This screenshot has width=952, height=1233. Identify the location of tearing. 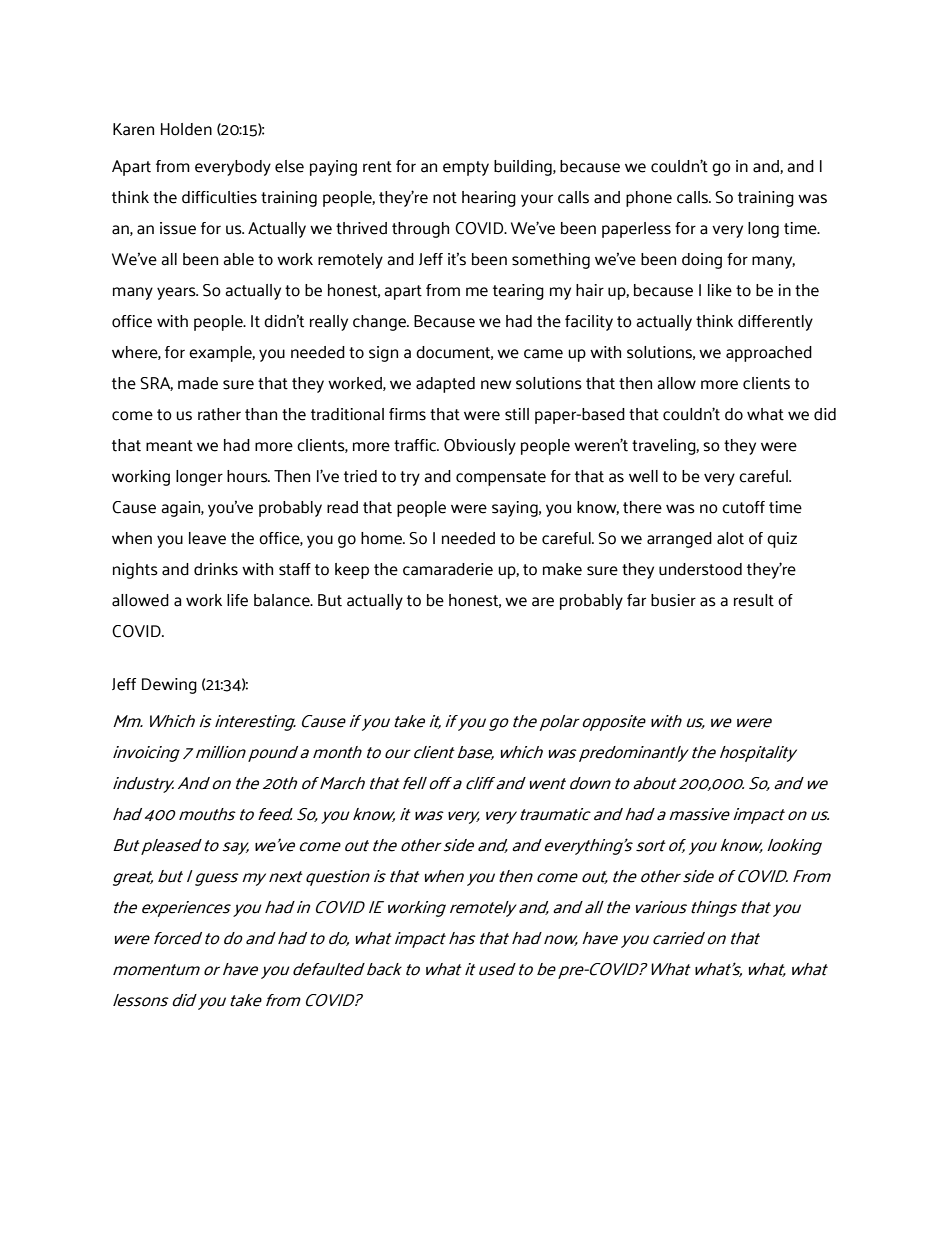
(518, 292).
